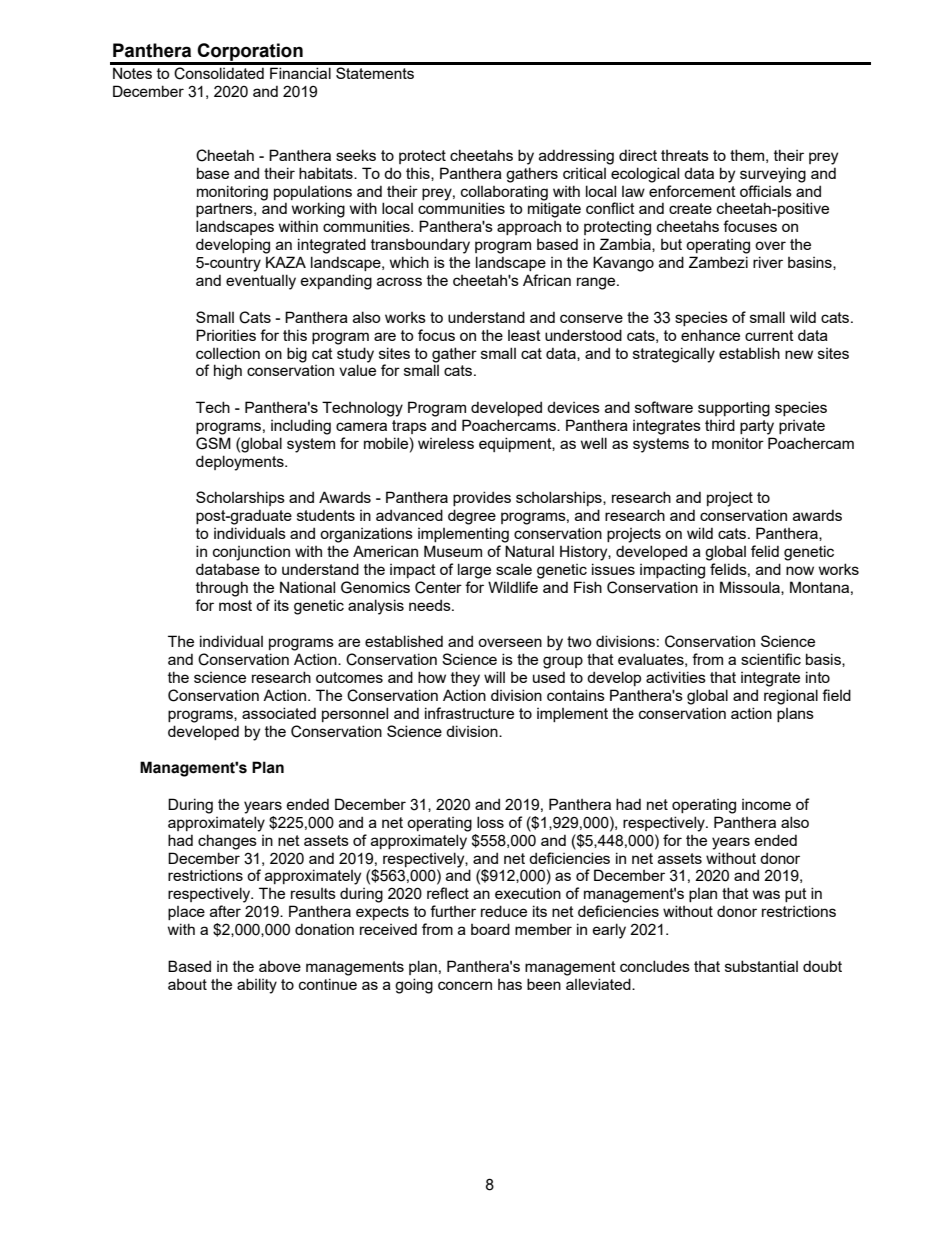  Describe the element at coordinates (514, 569) in the screenshot. I see `scale` at that location.
